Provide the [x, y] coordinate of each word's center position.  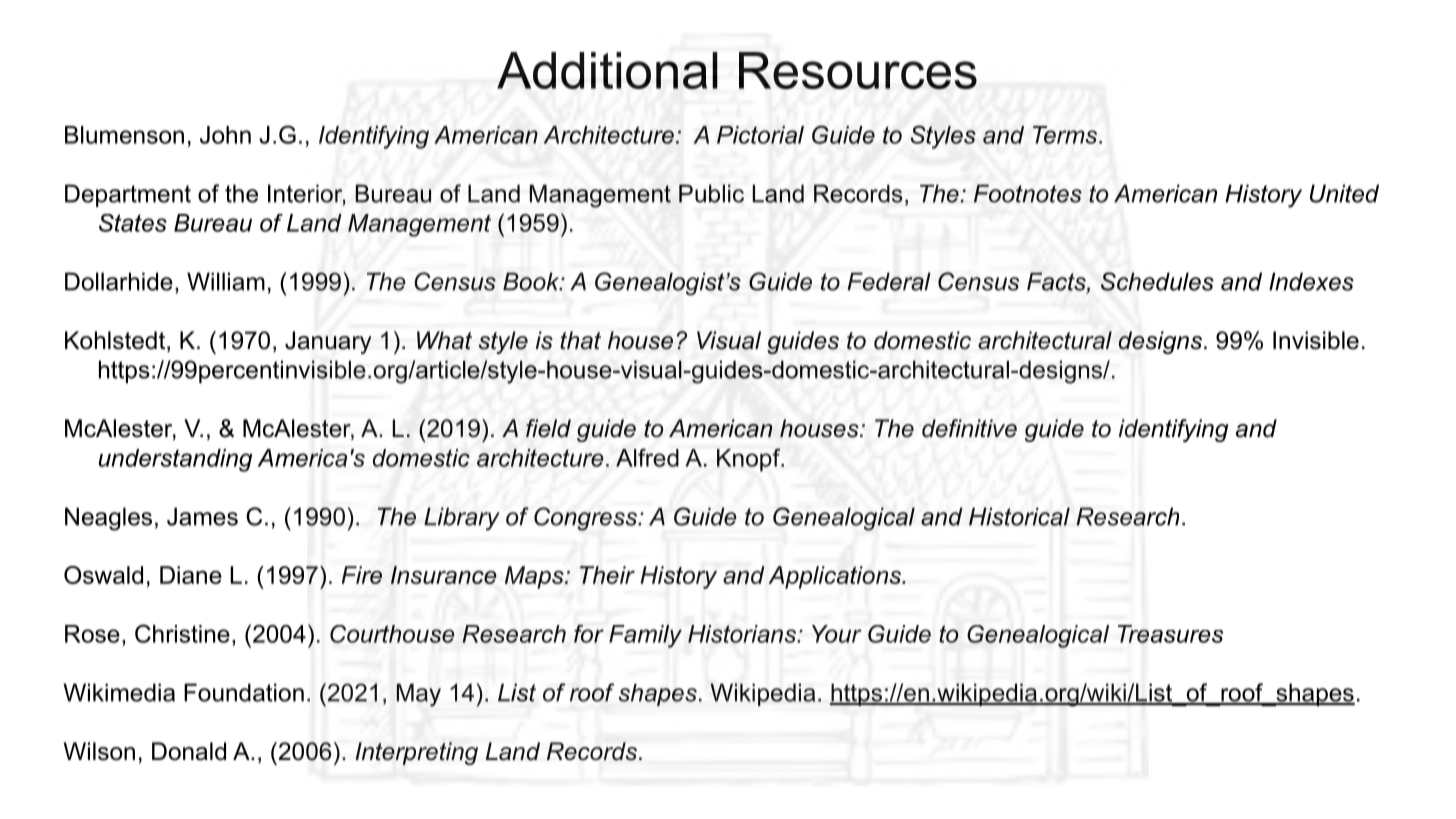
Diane [191, 575]
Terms [1066, 135]
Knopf [750, 460]
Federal [889, 281]
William [226, 281]
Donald [189, 751]
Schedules [1157, 281]
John [225, 135]
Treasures [1170, 634]
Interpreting [416, 753]
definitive [969, 428]
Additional [607, 70]
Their [607, 575]
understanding [175, 460]
